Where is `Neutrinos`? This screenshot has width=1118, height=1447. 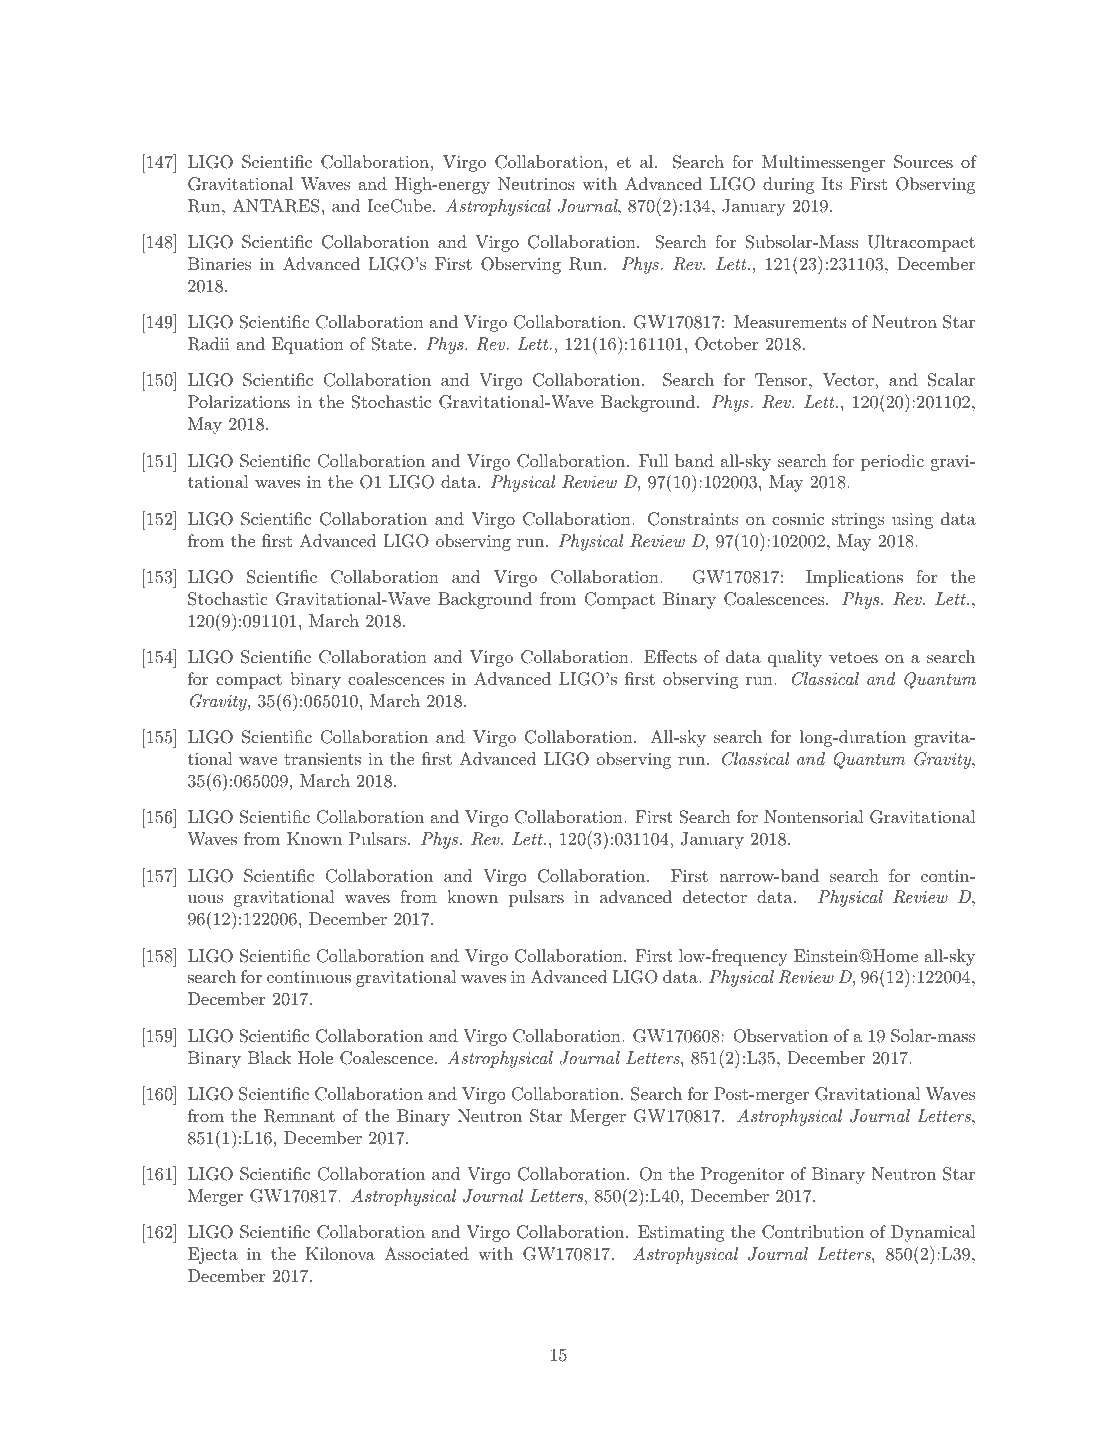 Neutrinos is located at coordinates (536, 183).
